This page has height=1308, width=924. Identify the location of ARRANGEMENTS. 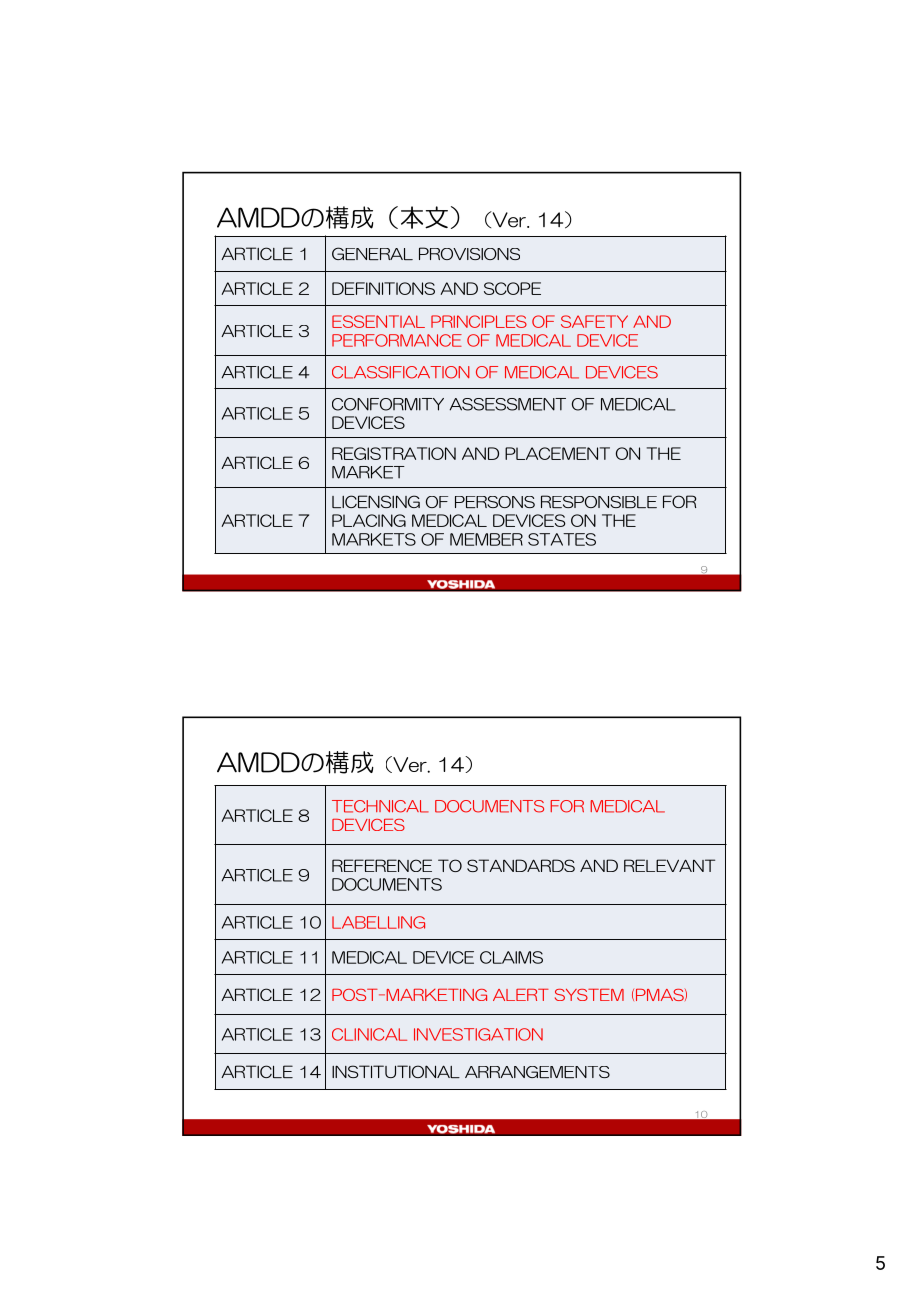
(537, 1072).
